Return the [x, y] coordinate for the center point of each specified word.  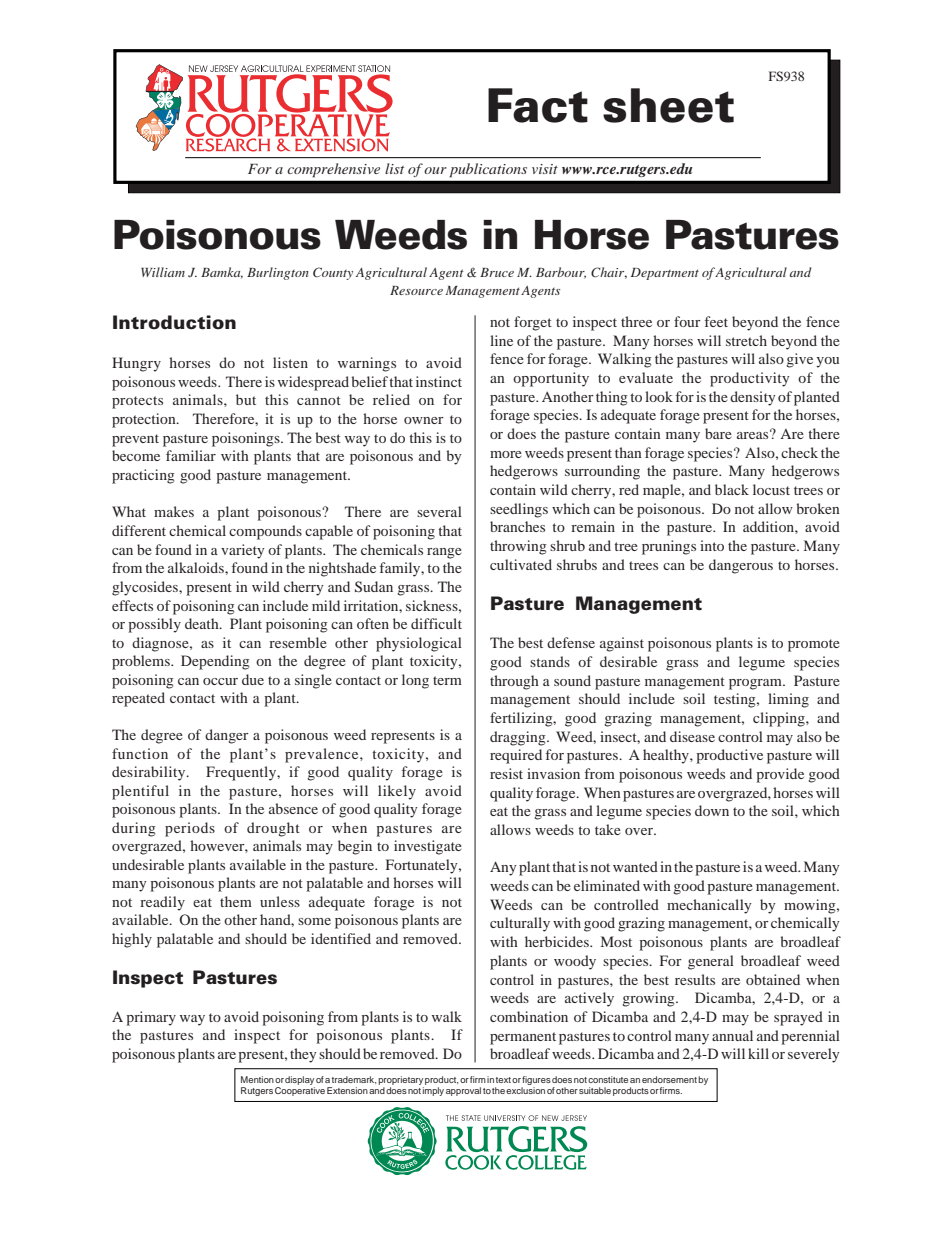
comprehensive [334, 170]
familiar [191, 455]
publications [488, 170]
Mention [257, 1079]
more [506, 454]
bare [718, 433]
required [516, 756]
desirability [150, 773]
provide [780, 775]
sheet [668, 105]
